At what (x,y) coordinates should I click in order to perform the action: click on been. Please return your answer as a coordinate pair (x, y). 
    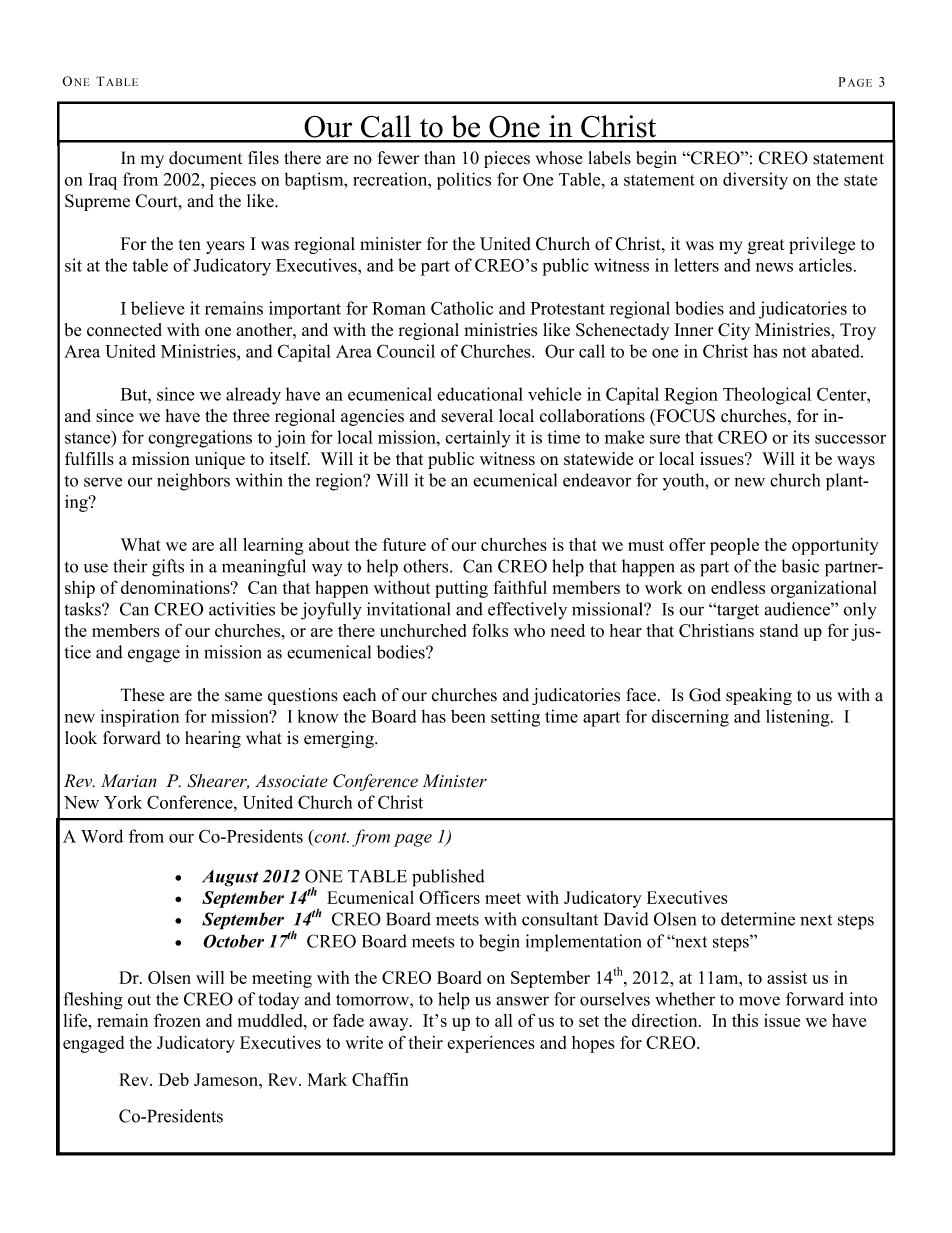
    Looking at the image, I should click on (468, 716).
